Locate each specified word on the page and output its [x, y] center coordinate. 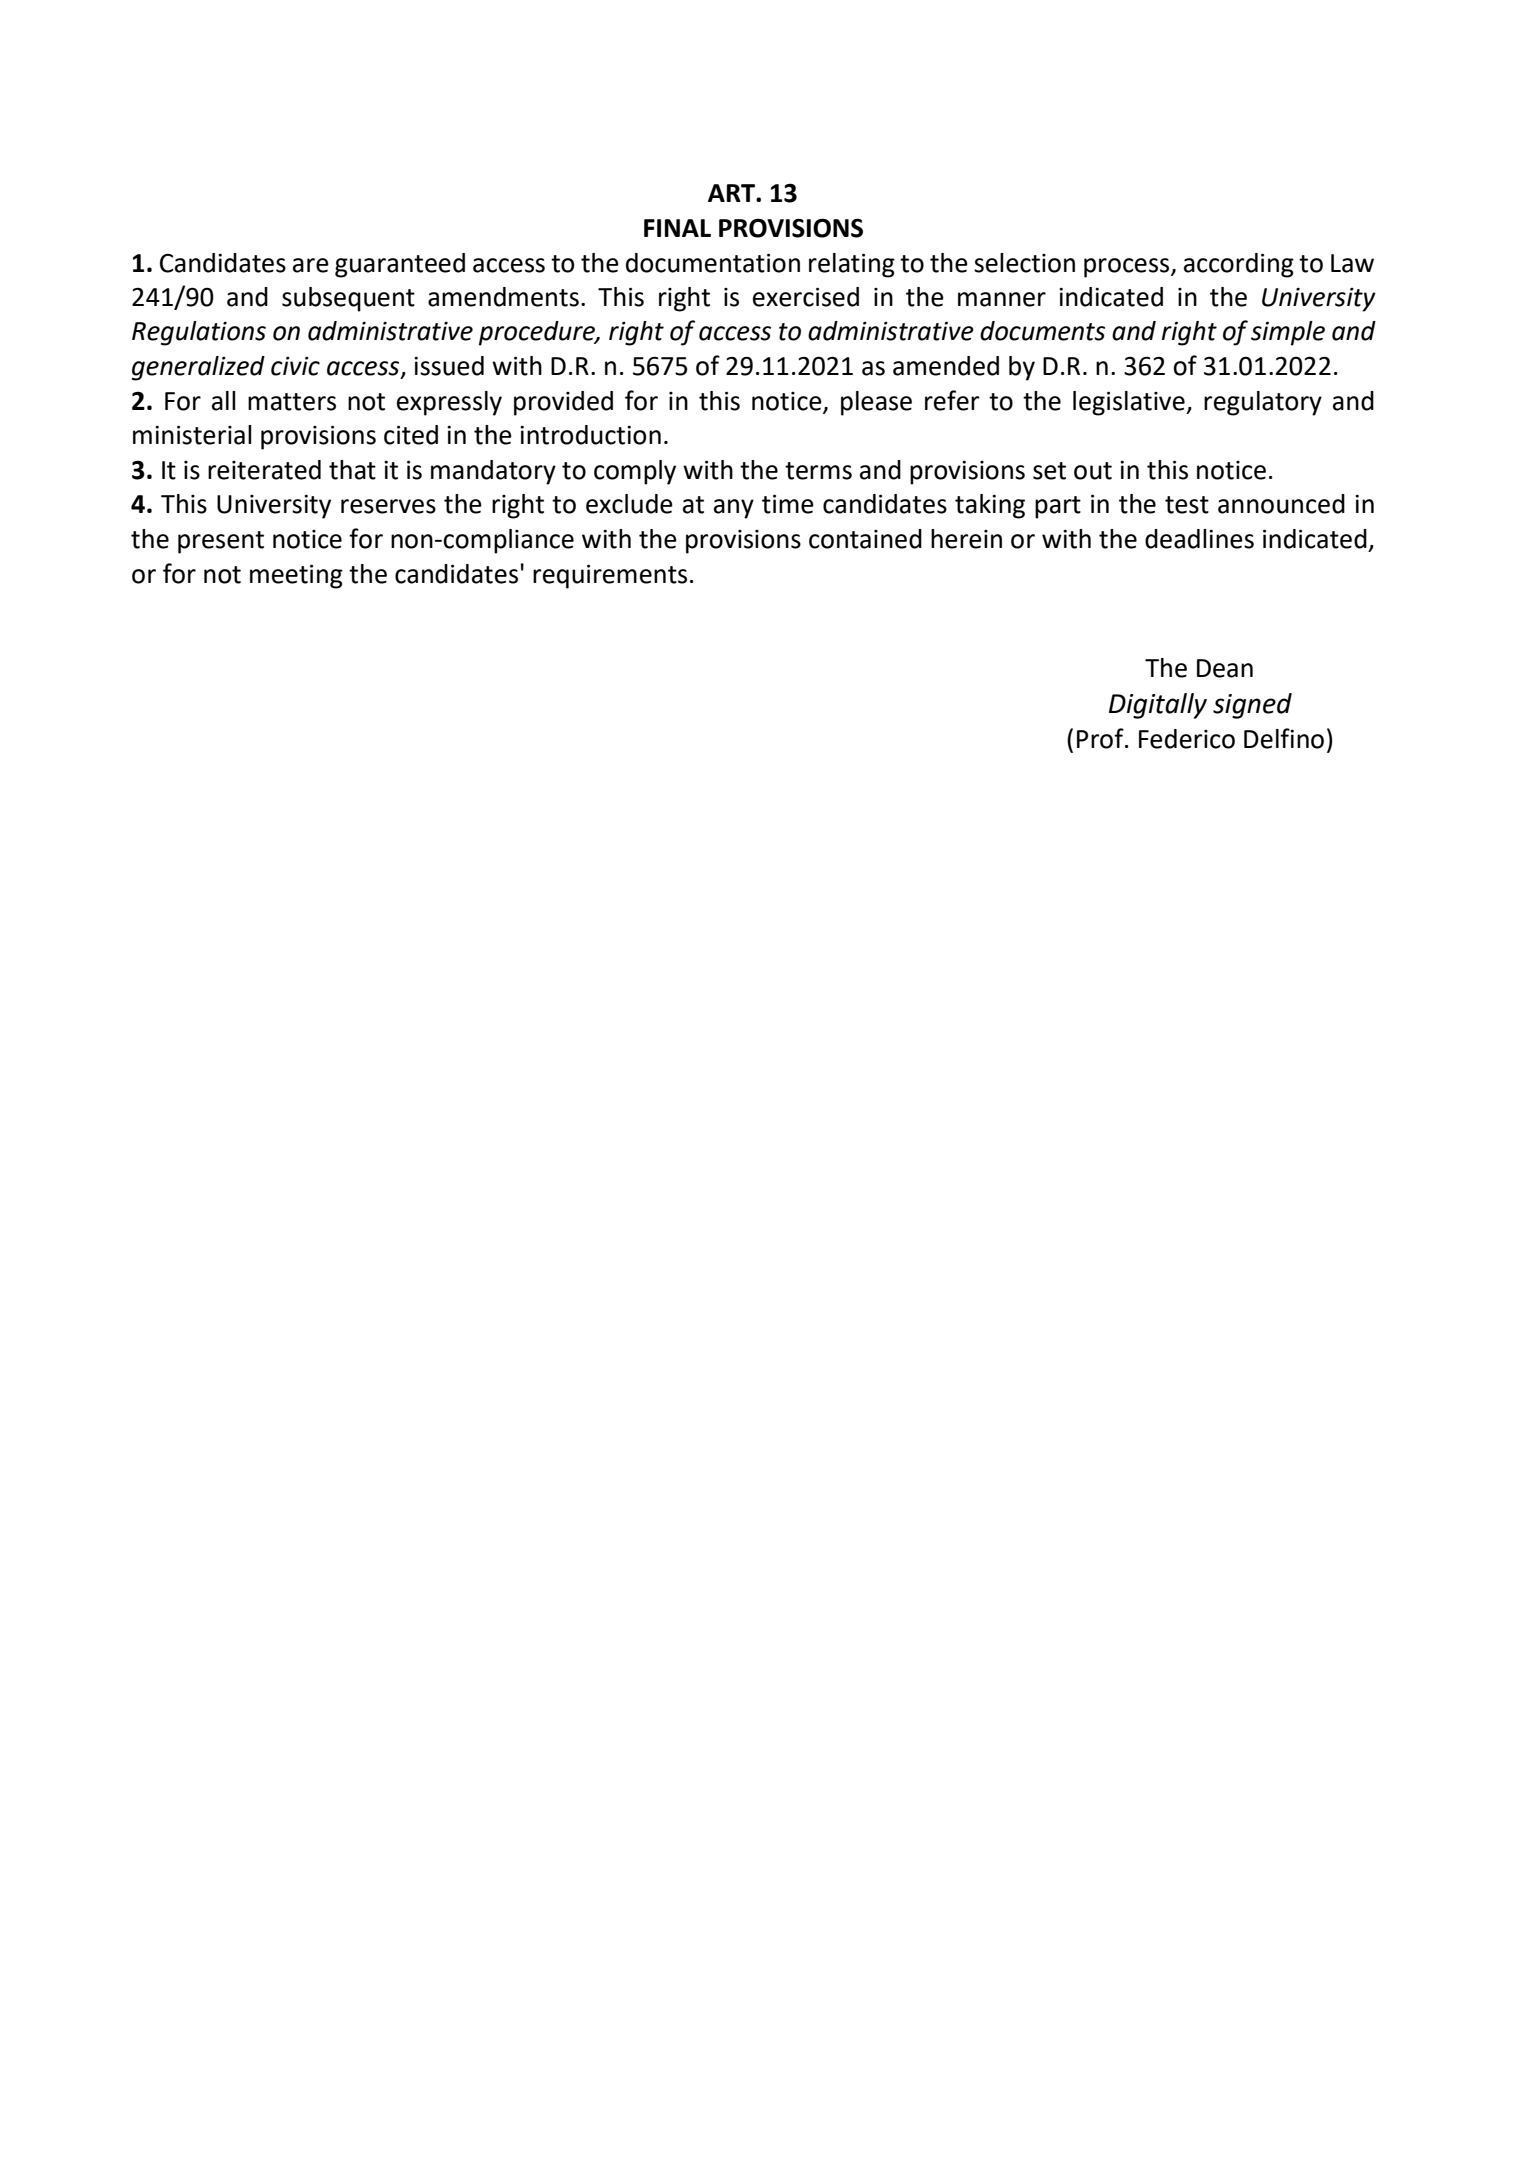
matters [292, 402]
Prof [1101, 738]
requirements [610, 576]
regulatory [1263, 403]
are [311, 265]
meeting [296, 576]
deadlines [1199, 539]
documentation [713, 263]
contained [865, 539]
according [1239, 265]
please [876, 403]
